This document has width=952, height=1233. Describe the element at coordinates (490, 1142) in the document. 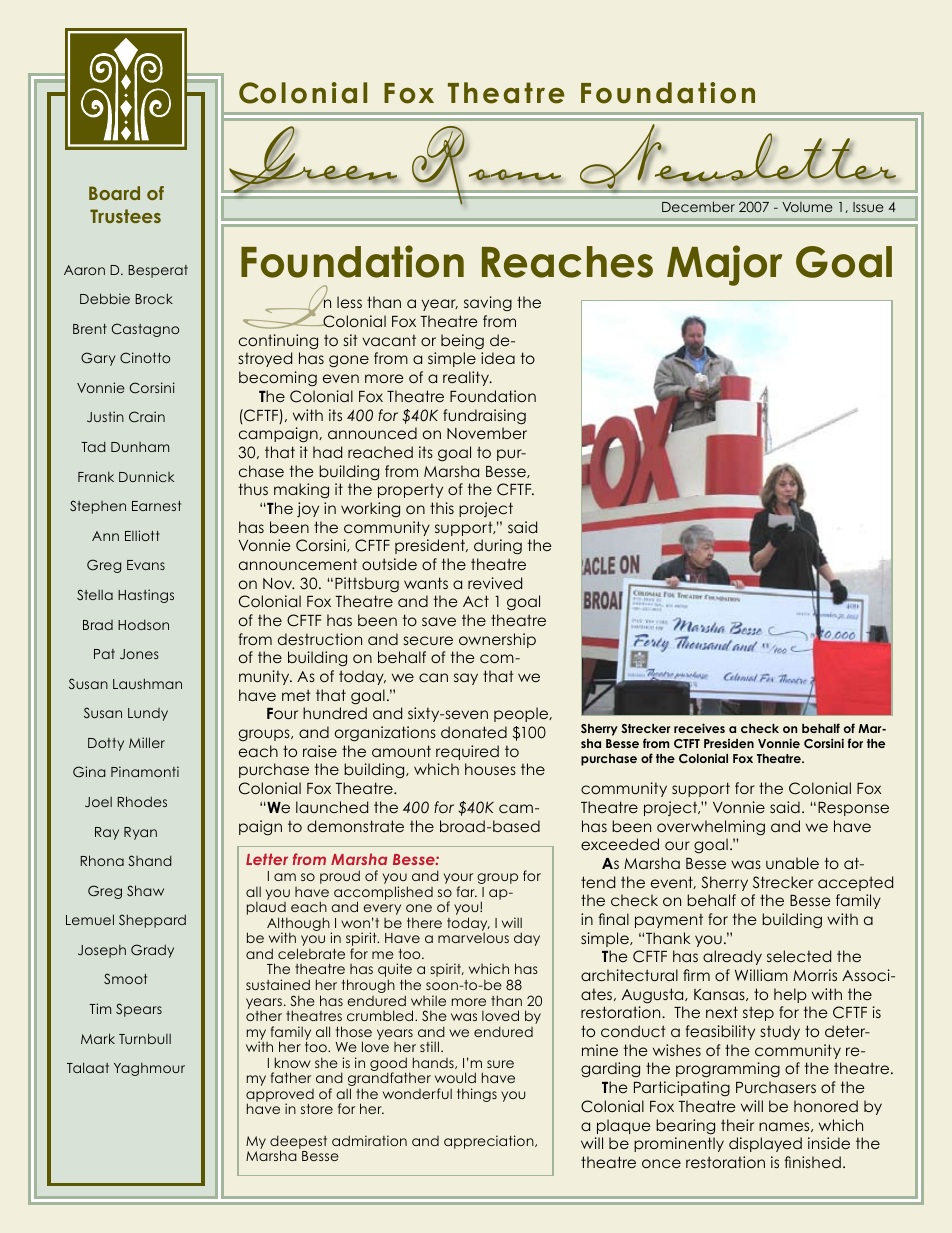

I see `appreciation` at that location.
